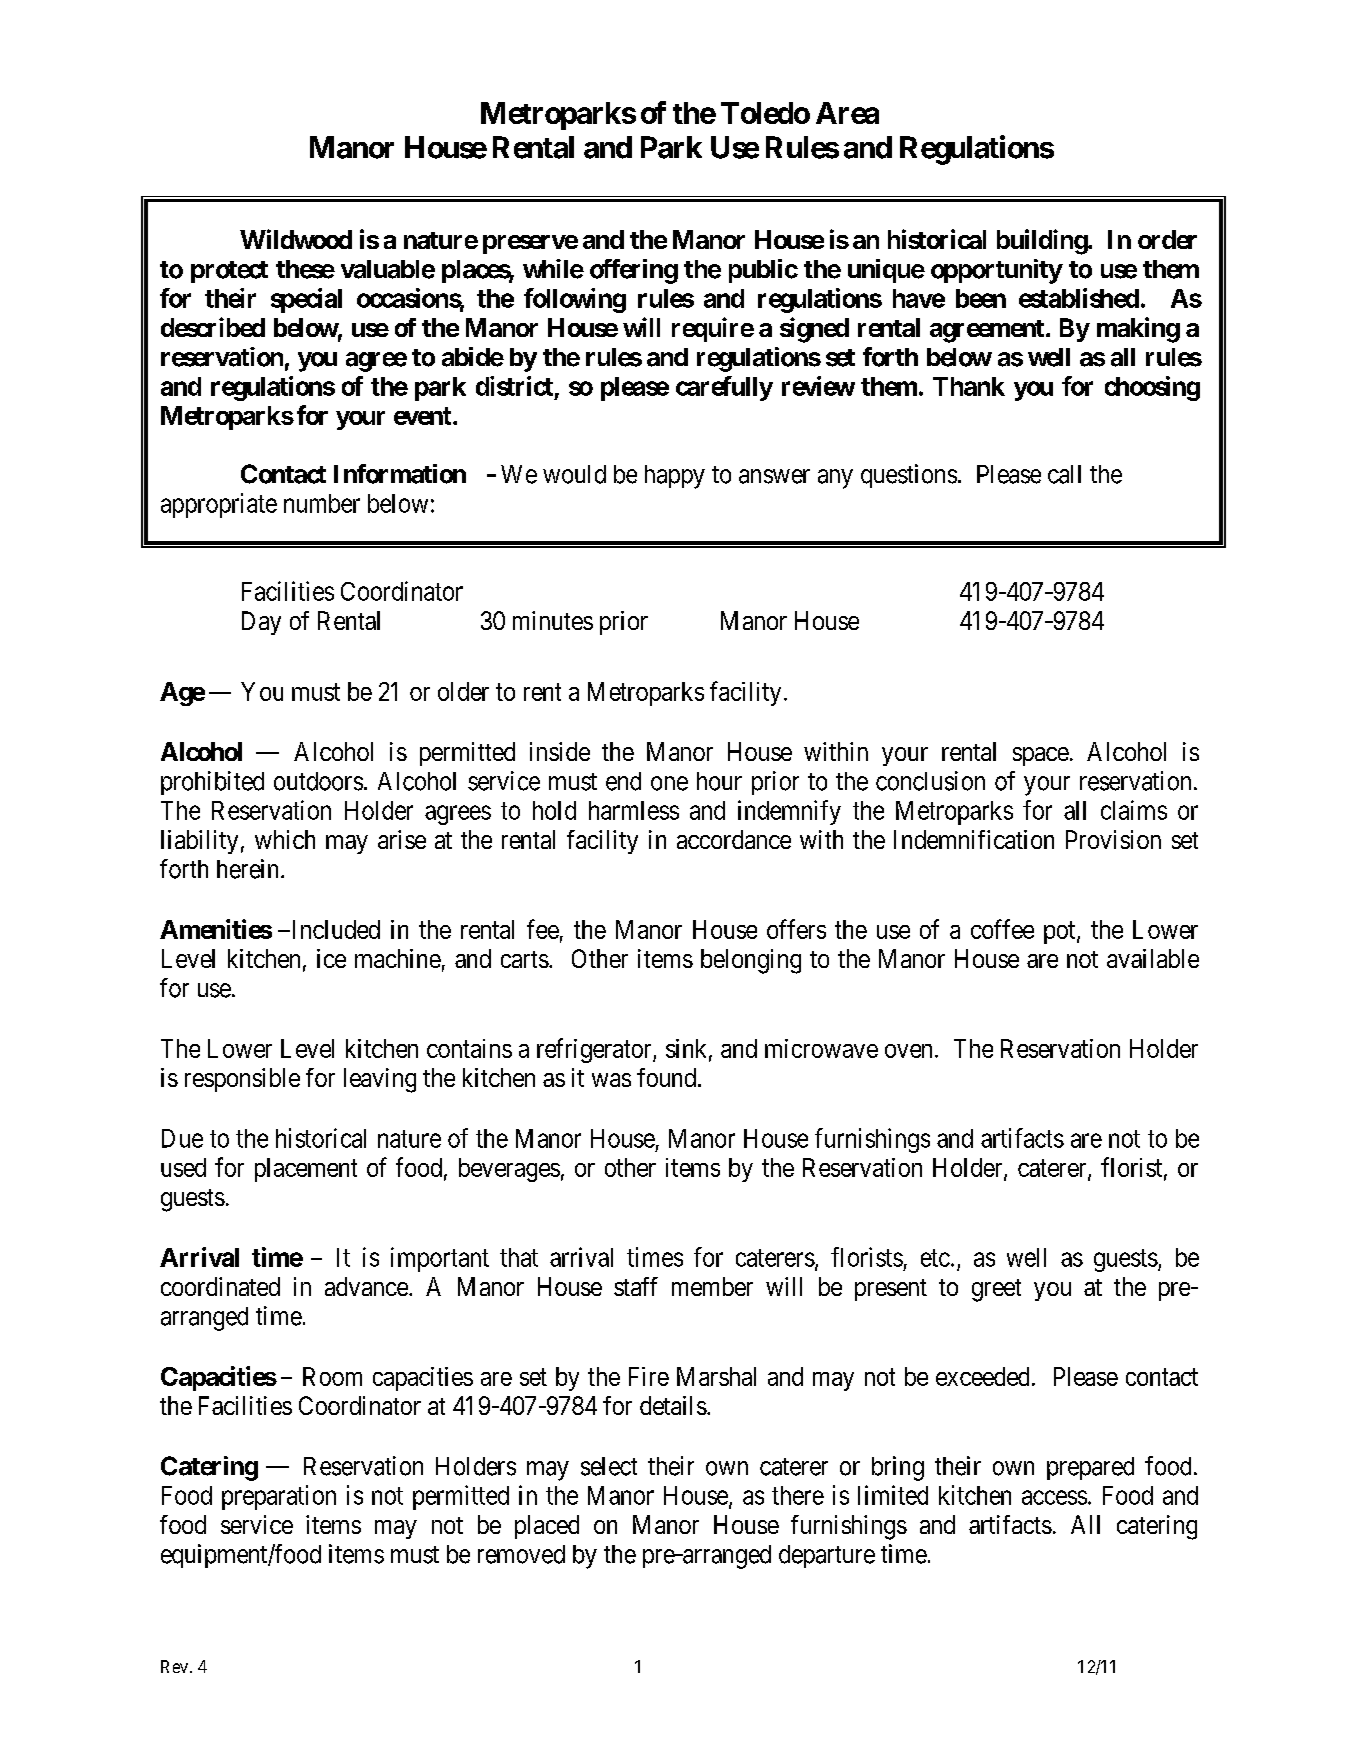 This screenshot has height=1757, width=1358. What do you see at coordinates (1064, 474) in the screenshot?
I see `call` at bounding box center [1064, 474].
